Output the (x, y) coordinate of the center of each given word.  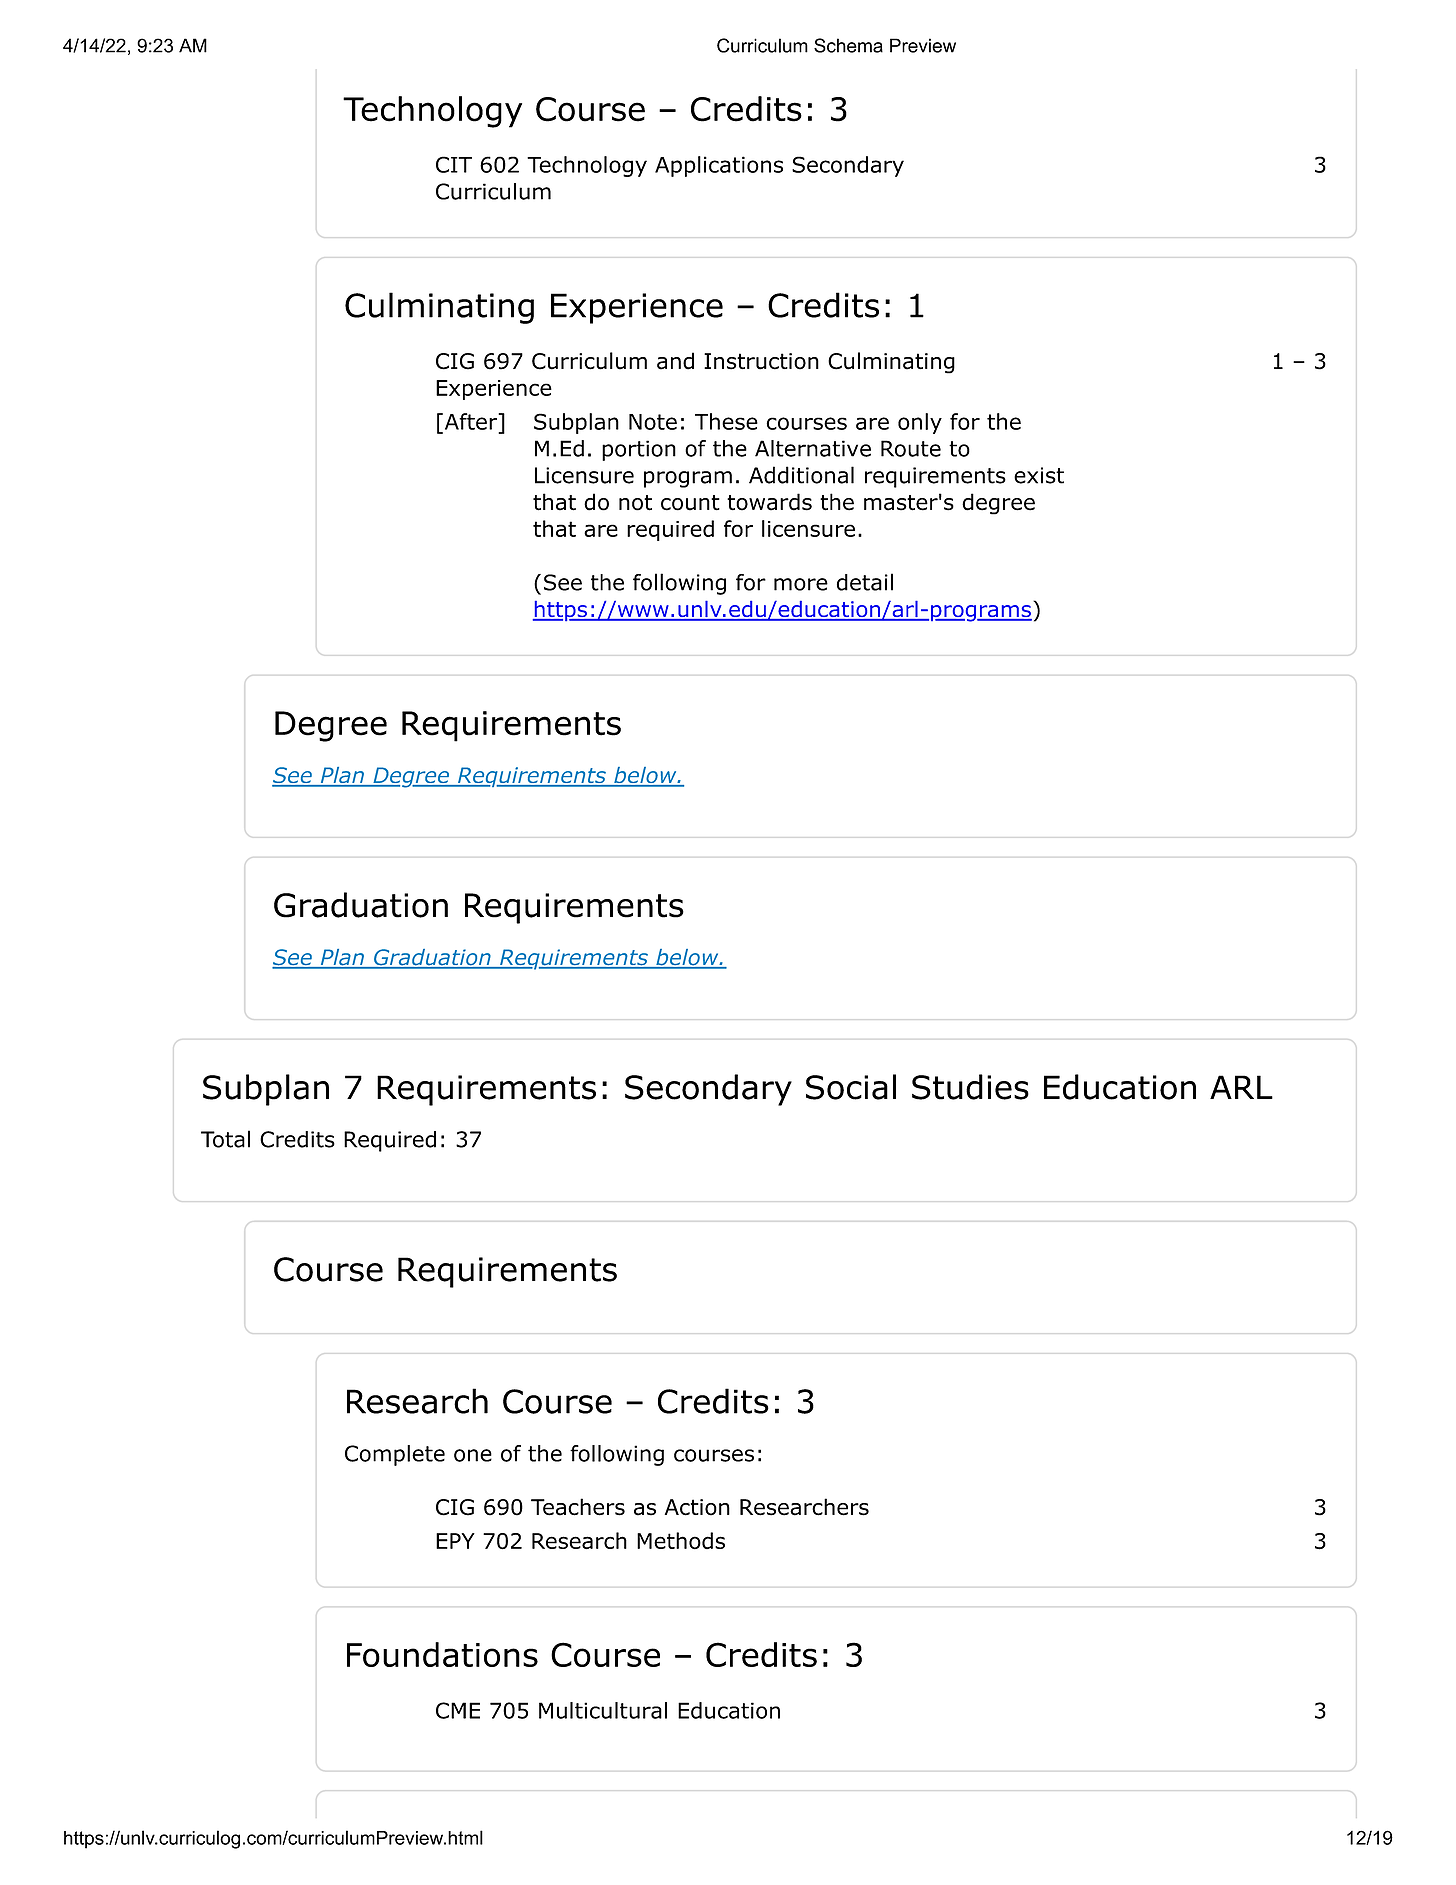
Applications (719, 166)
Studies (970, 1087)
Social (851, 1087)
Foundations (442, 1654)
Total (225, 1139)
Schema (848, 45)
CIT (454, 164)
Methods (681, 1541)
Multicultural (603, 1710)
